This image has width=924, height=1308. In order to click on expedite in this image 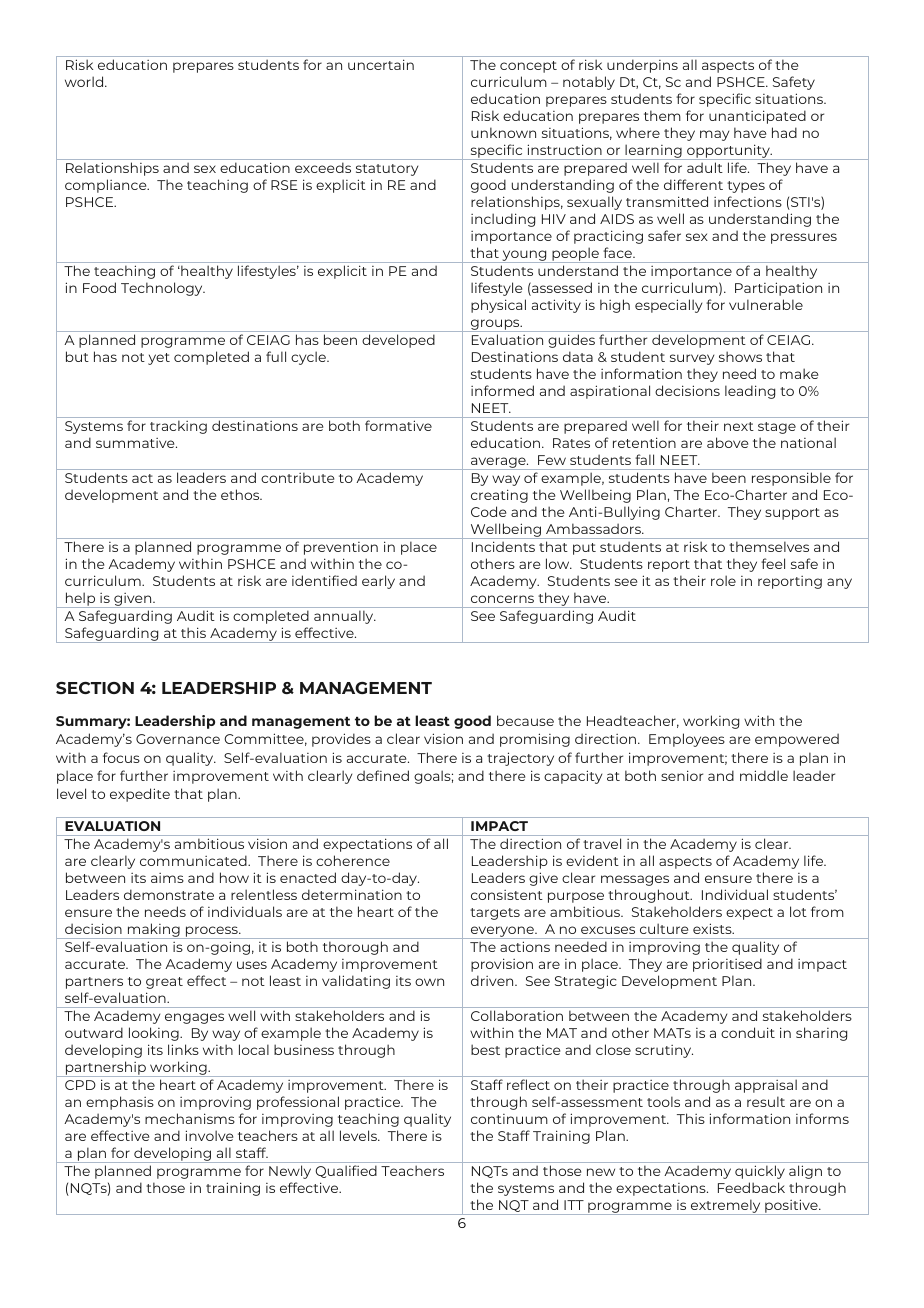, I will do `click(140, 795)`.
